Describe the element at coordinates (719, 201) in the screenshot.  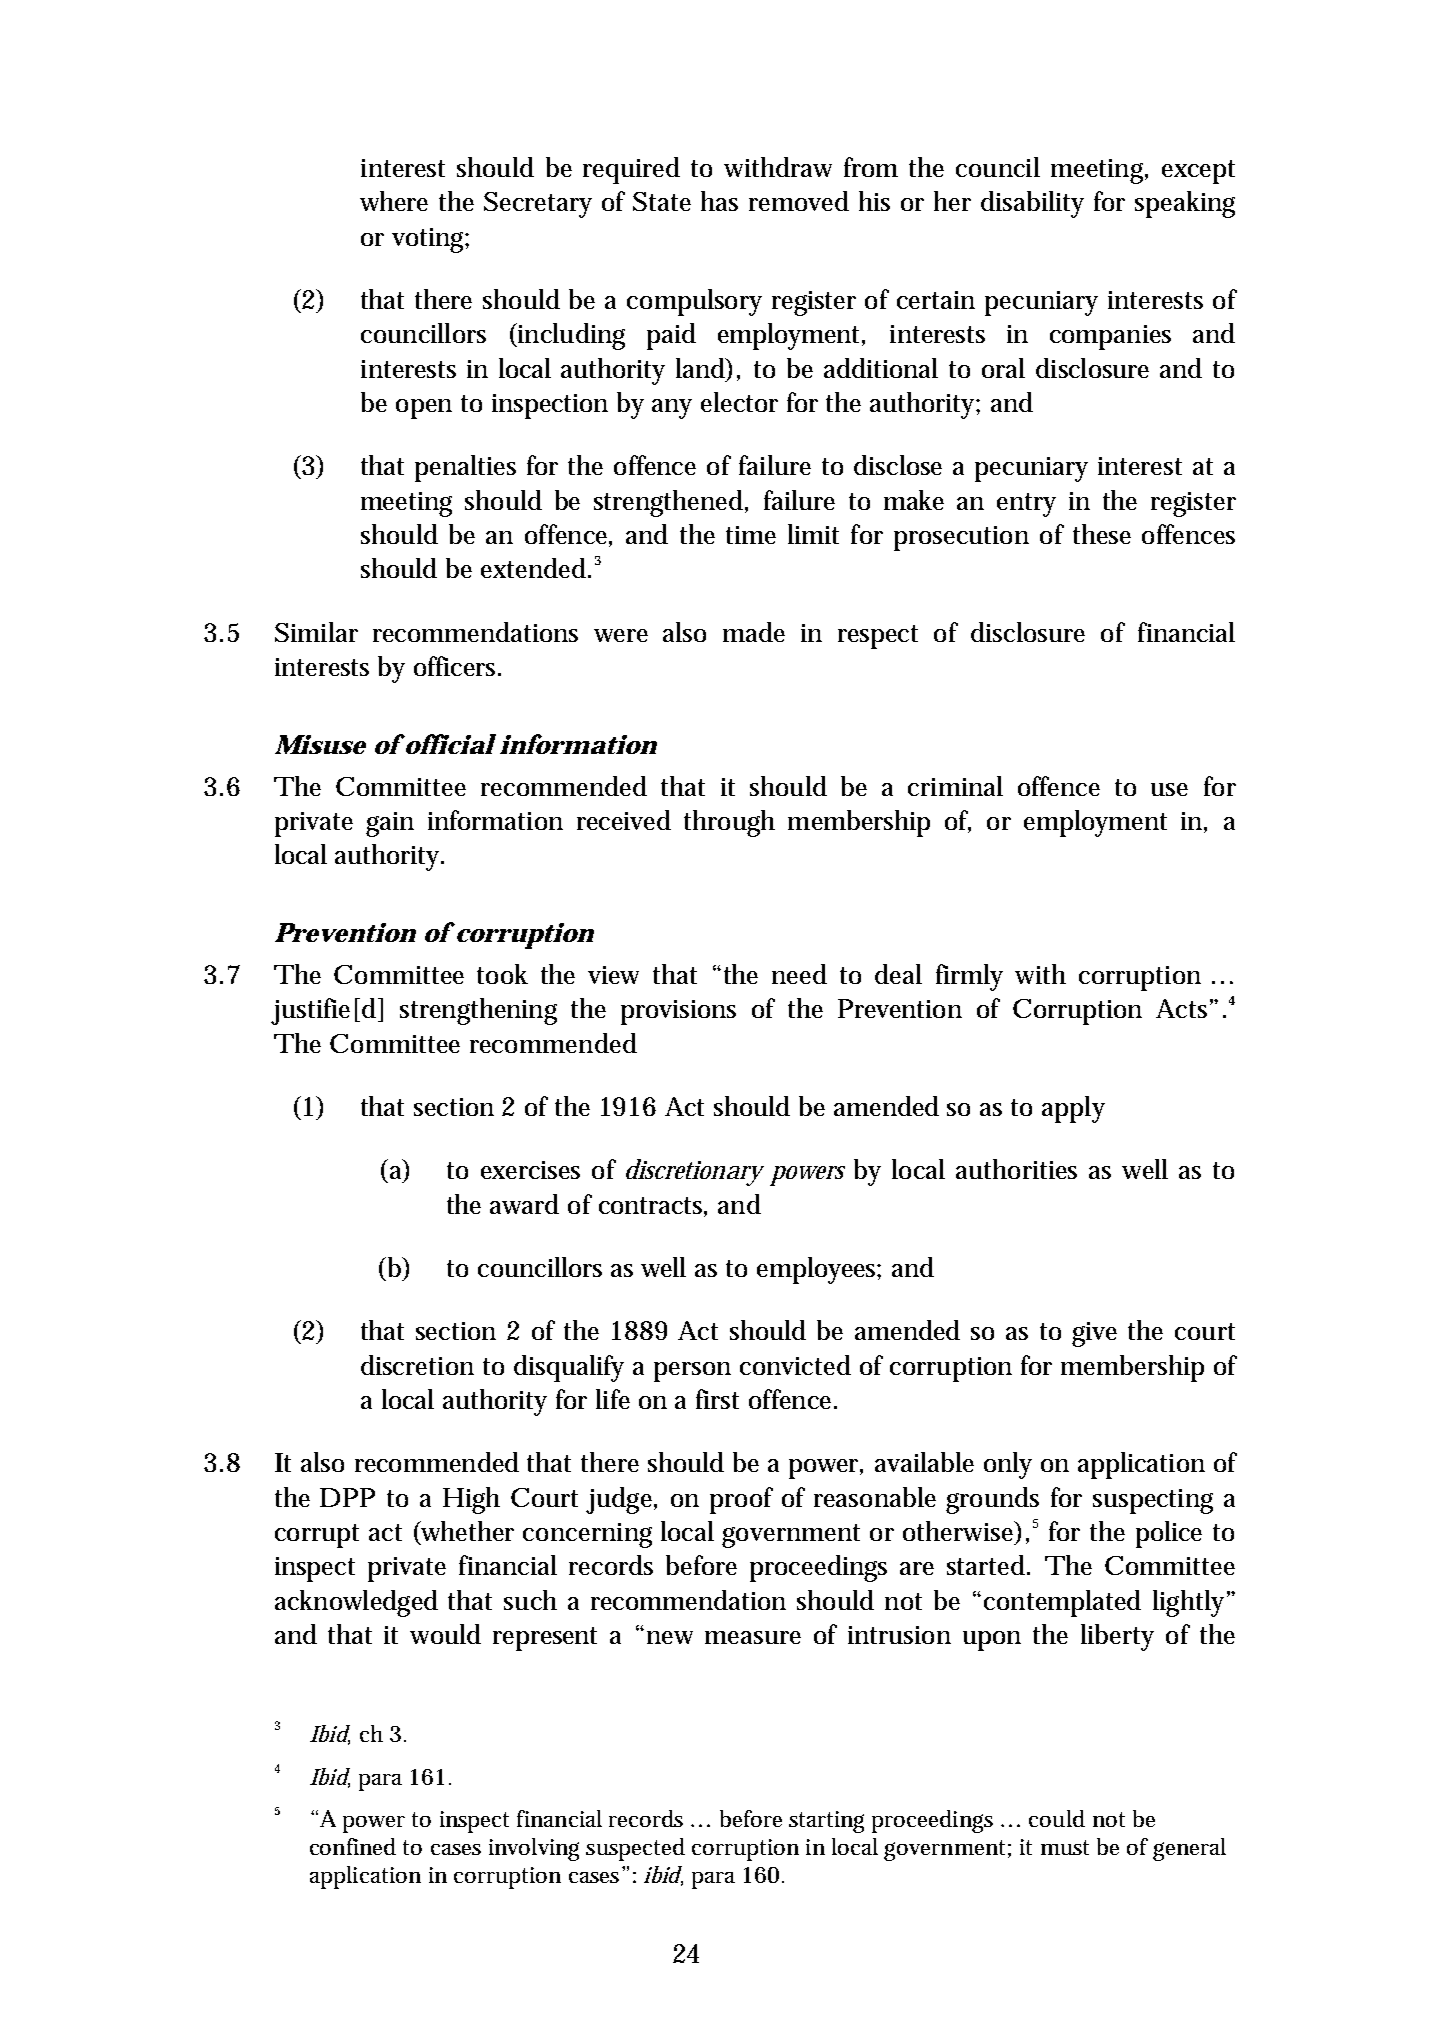
I see `has` at that location.
